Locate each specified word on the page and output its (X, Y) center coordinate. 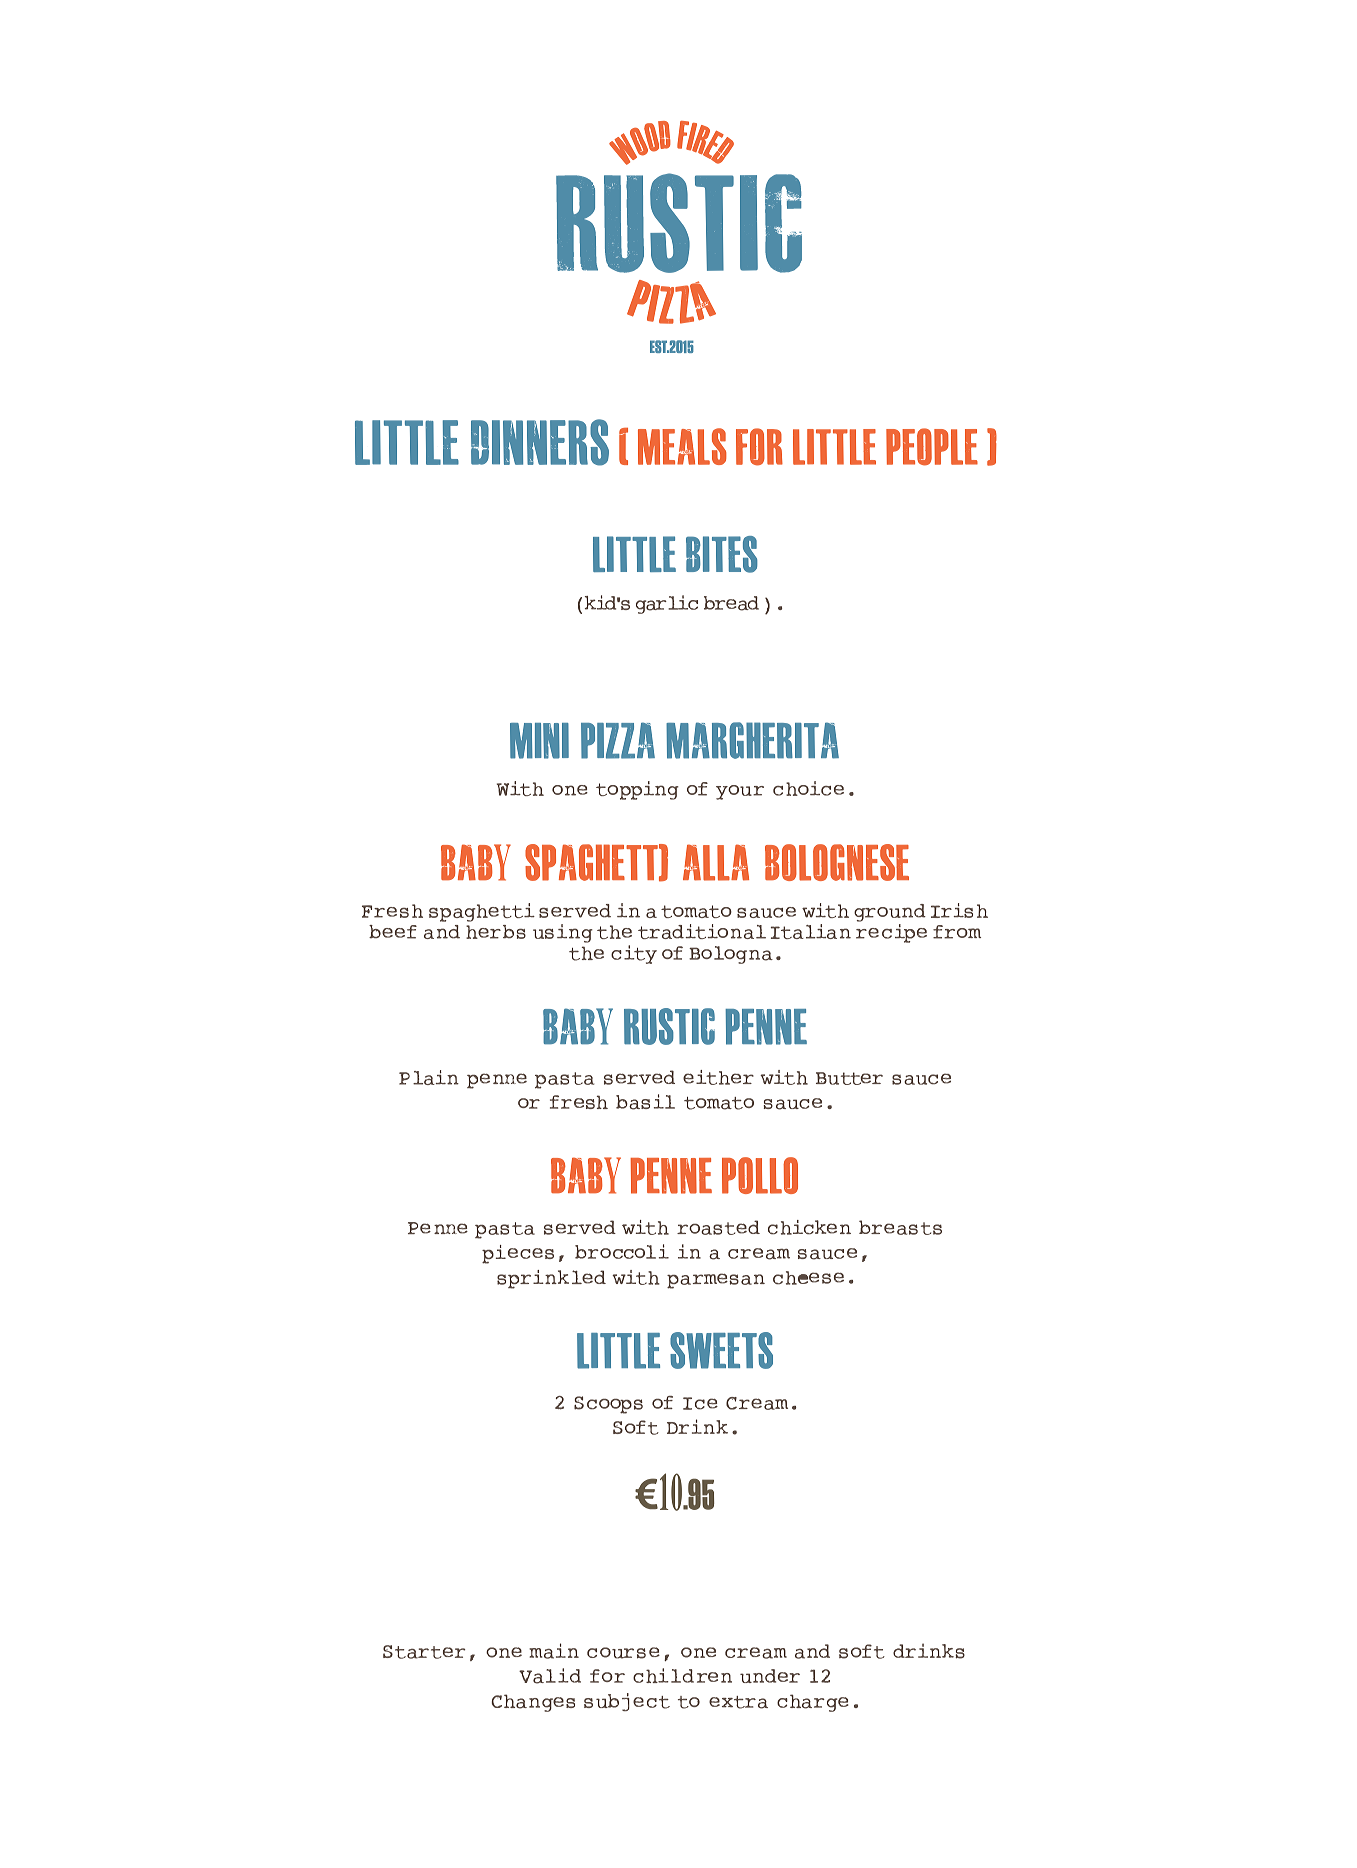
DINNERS (540, 442)
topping (637, 790)
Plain (429, 1077)
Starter (424, 1652)
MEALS (682, 446)
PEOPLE (932, 447)
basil (645, 1102)
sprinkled (551, 1279)
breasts (900, 1227)
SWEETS (721, 1350)
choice (808, 788)
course (623, 1653)
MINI (539, 741)
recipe (891, 933)
